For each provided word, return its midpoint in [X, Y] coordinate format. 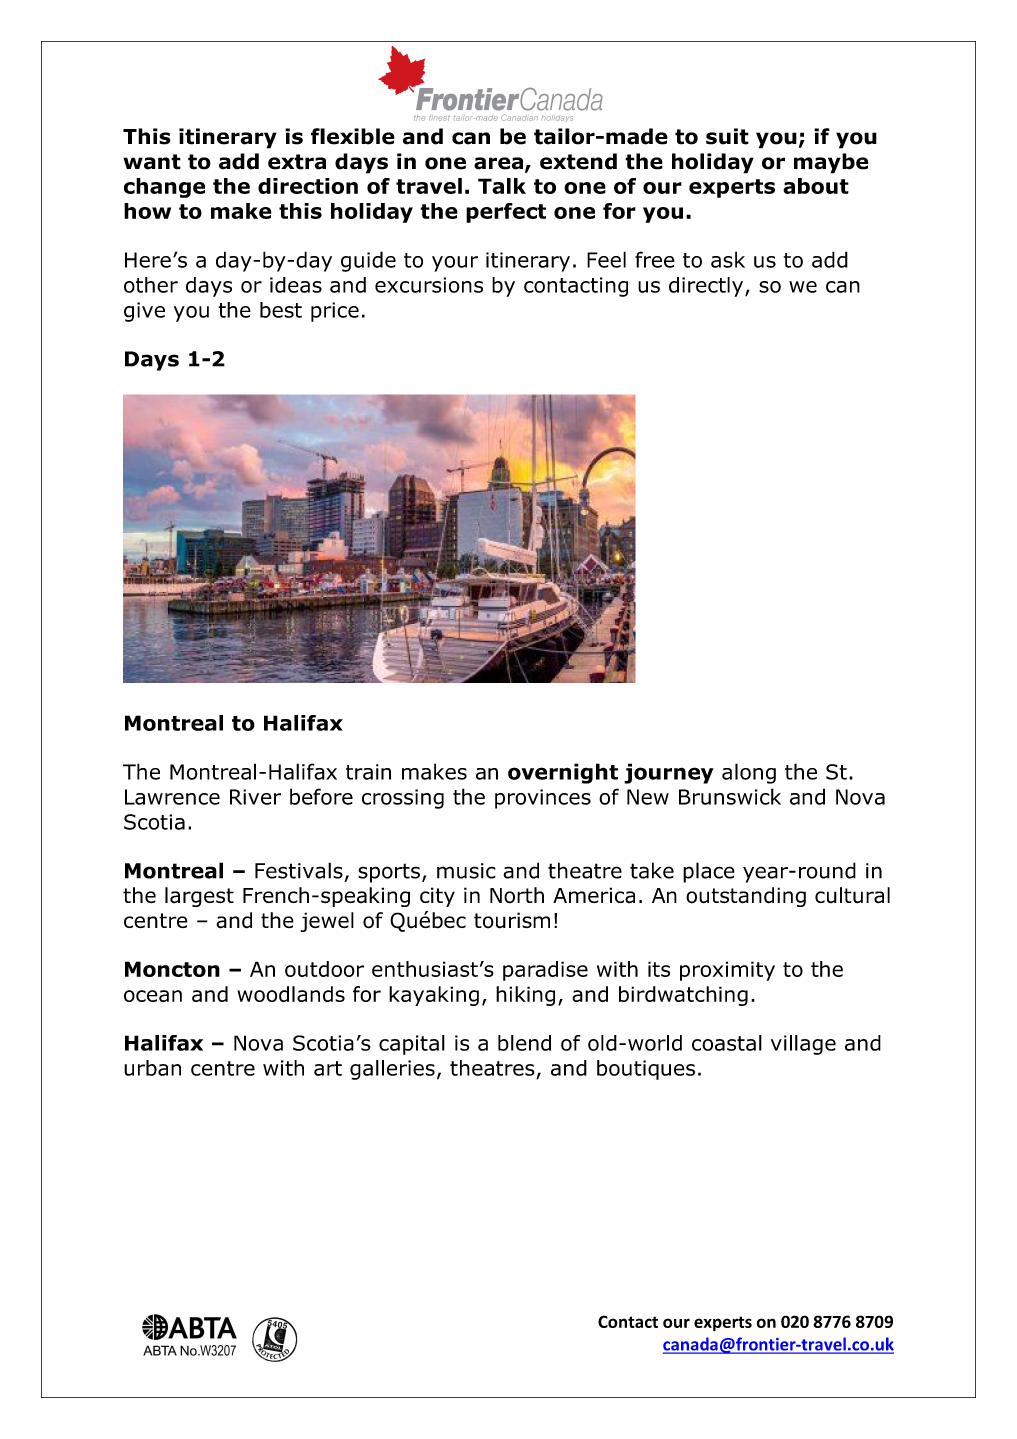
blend [524, 1043]
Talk [502, 186]
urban [152, 1068]
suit [727, 136]
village [803, 1045]
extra [297, 162]
